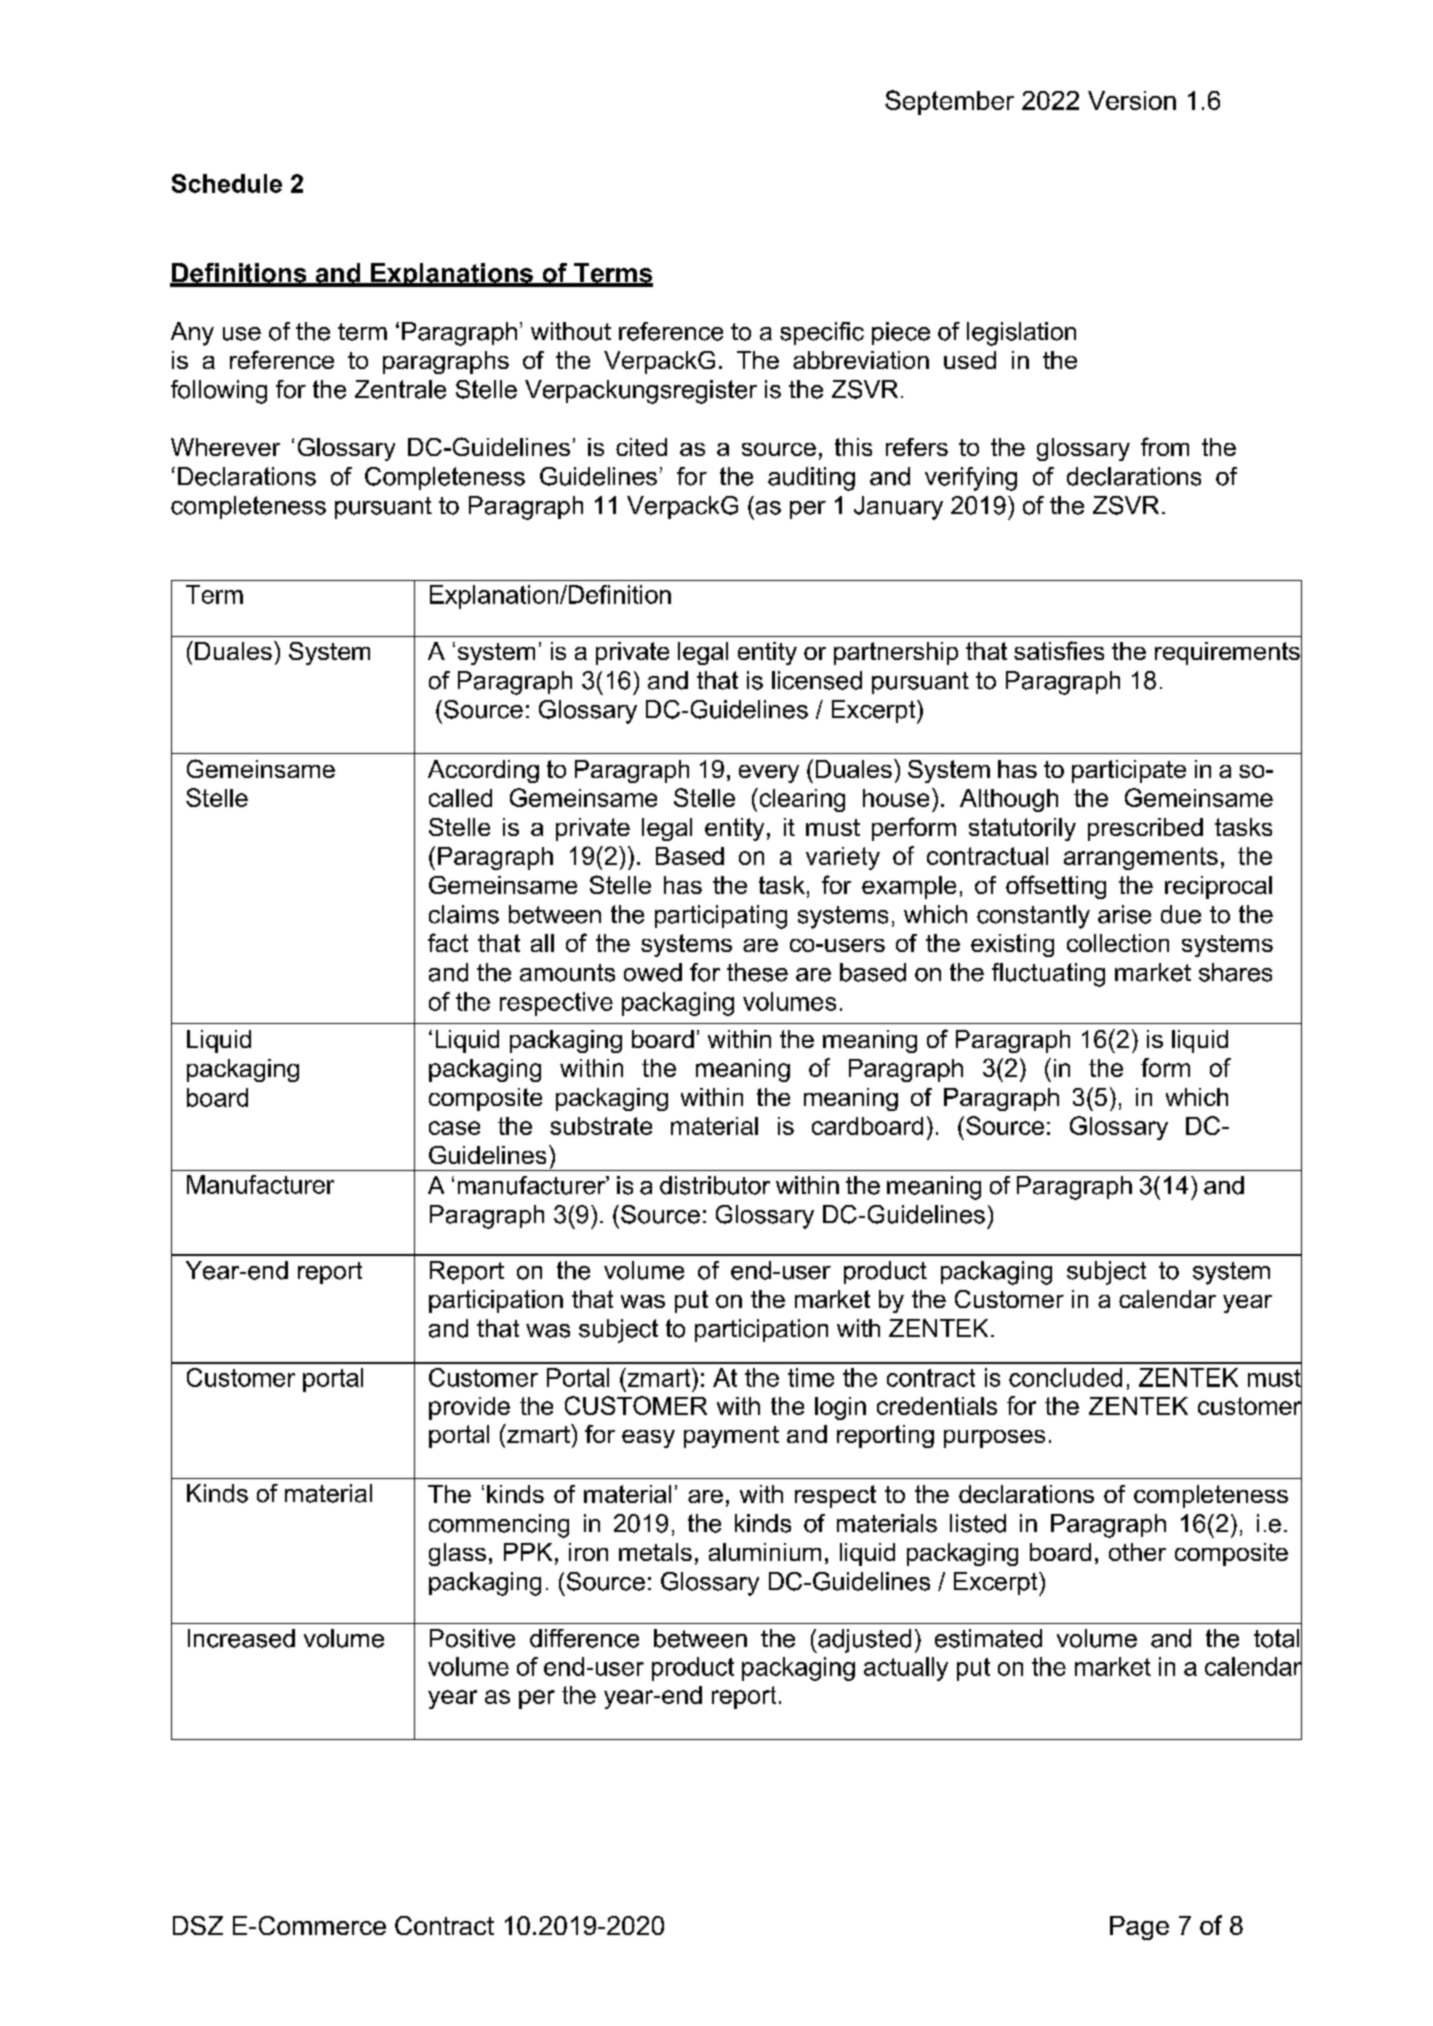 The height and width of the page is (2026, 1433). Describe the element at coordinates (822, 333) in the page. I see `specific` at that location.
